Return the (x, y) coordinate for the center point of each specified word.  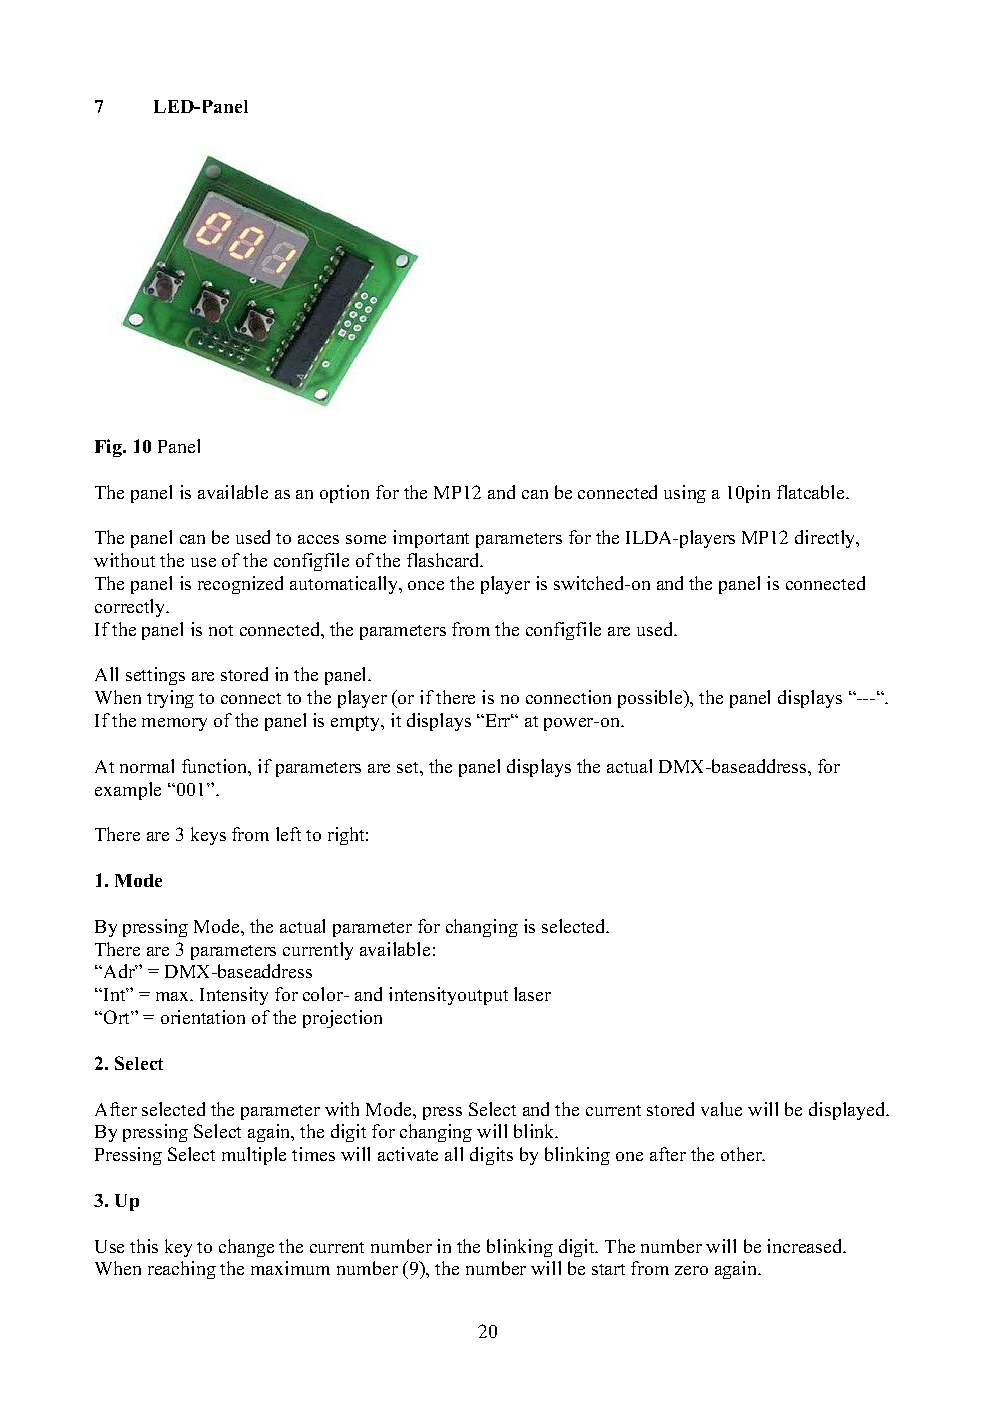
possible (651, 699)
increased (806, 1246)
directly (826, 539)
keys (208, 836)
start (608, 1269)
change (246, 1248)
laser (532, 994)
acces (318, 539)
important (431, 539)
